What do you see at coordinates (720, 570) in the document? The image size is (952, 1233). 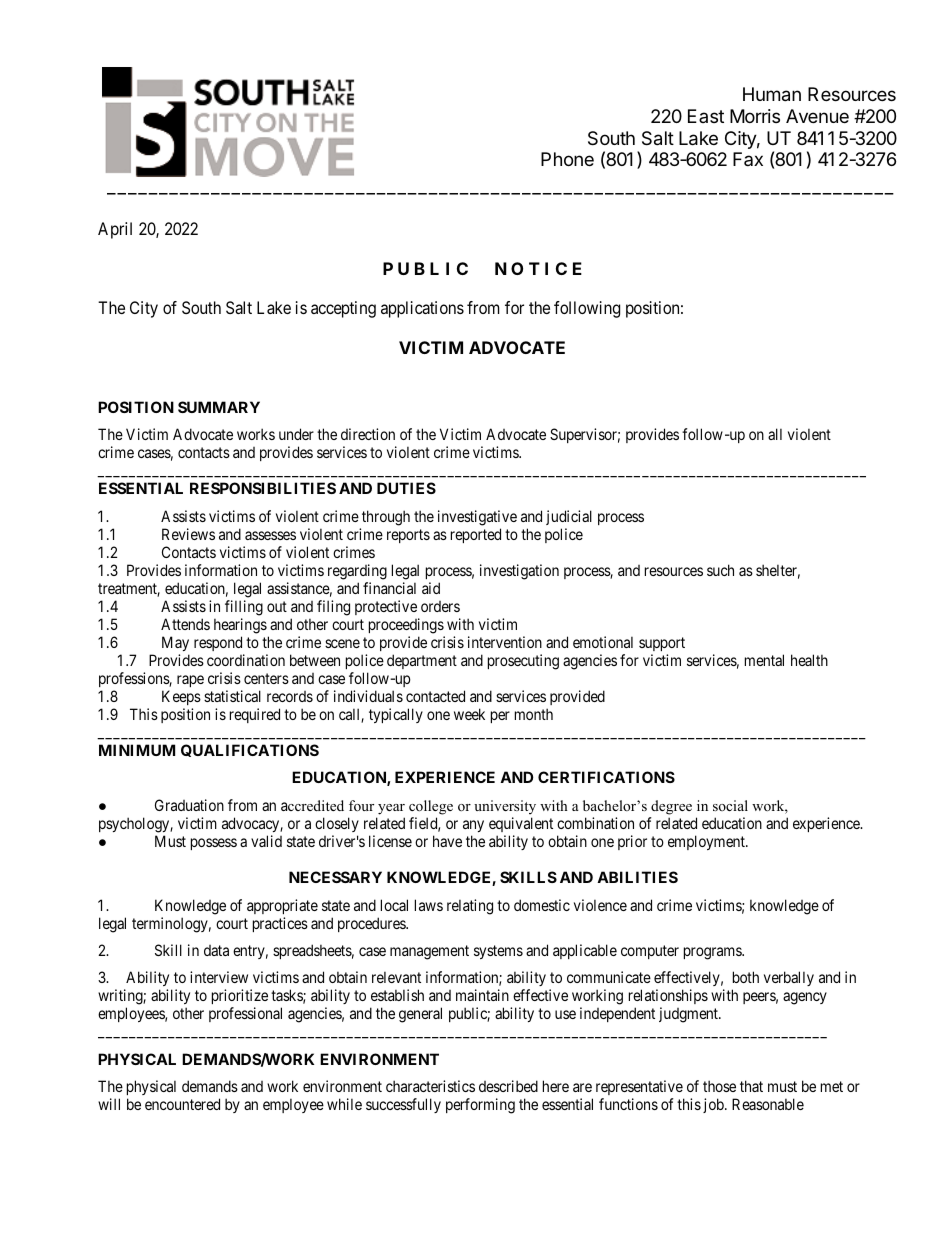 I see `such` at bounding box center [720, 570].
